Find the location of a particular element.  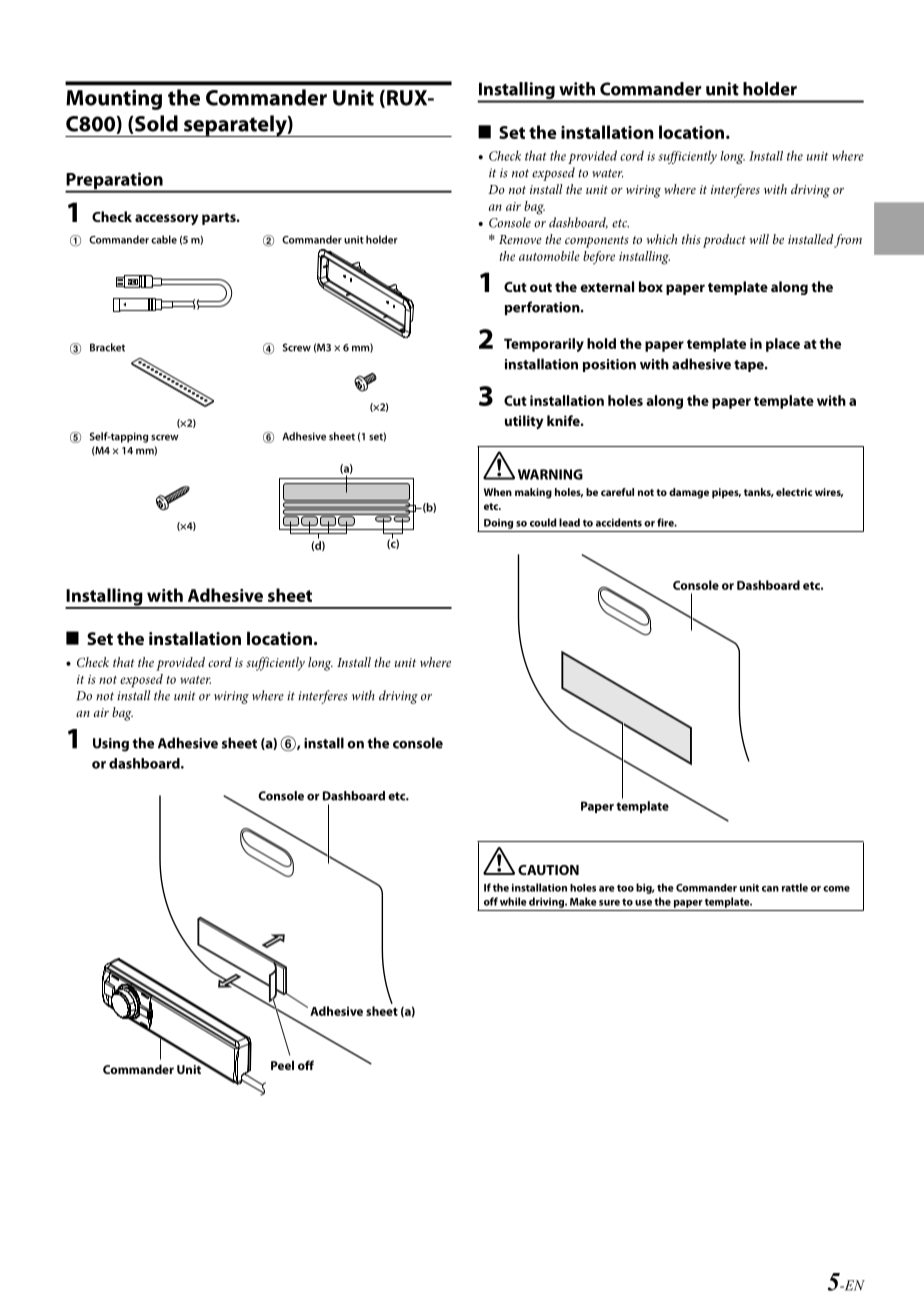

Mounting is located at coordinates (114, 99).
